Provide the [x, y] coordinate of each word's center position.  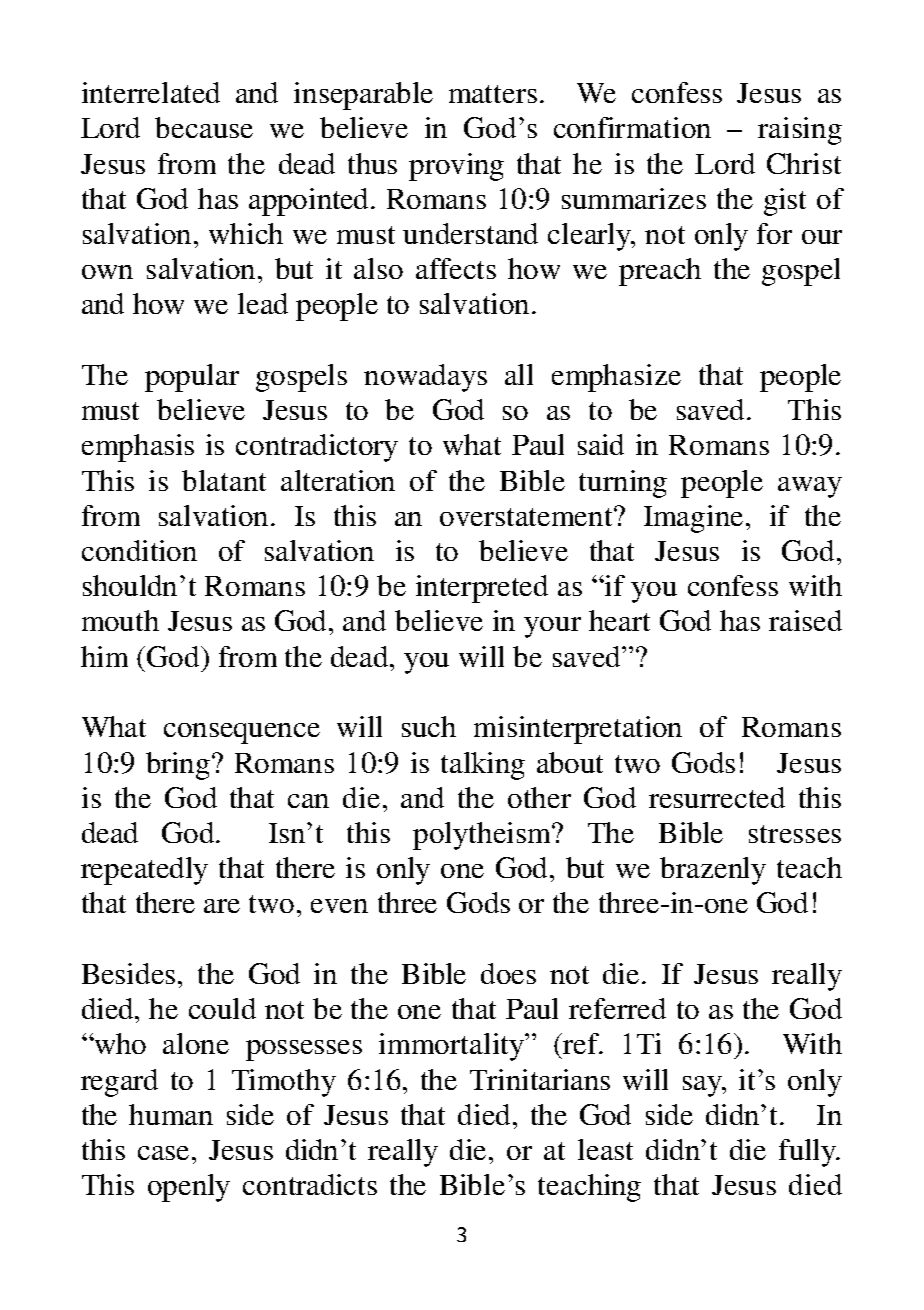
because [204, 127]
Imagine [693, 519]
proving [456, 167]
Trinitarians [540, 1079]
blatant [224, 480]
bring [179, 766]
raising [800, 131]
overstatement [527, 517]
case [163, 1153]
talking [483, 766]
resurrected [717, 797]
